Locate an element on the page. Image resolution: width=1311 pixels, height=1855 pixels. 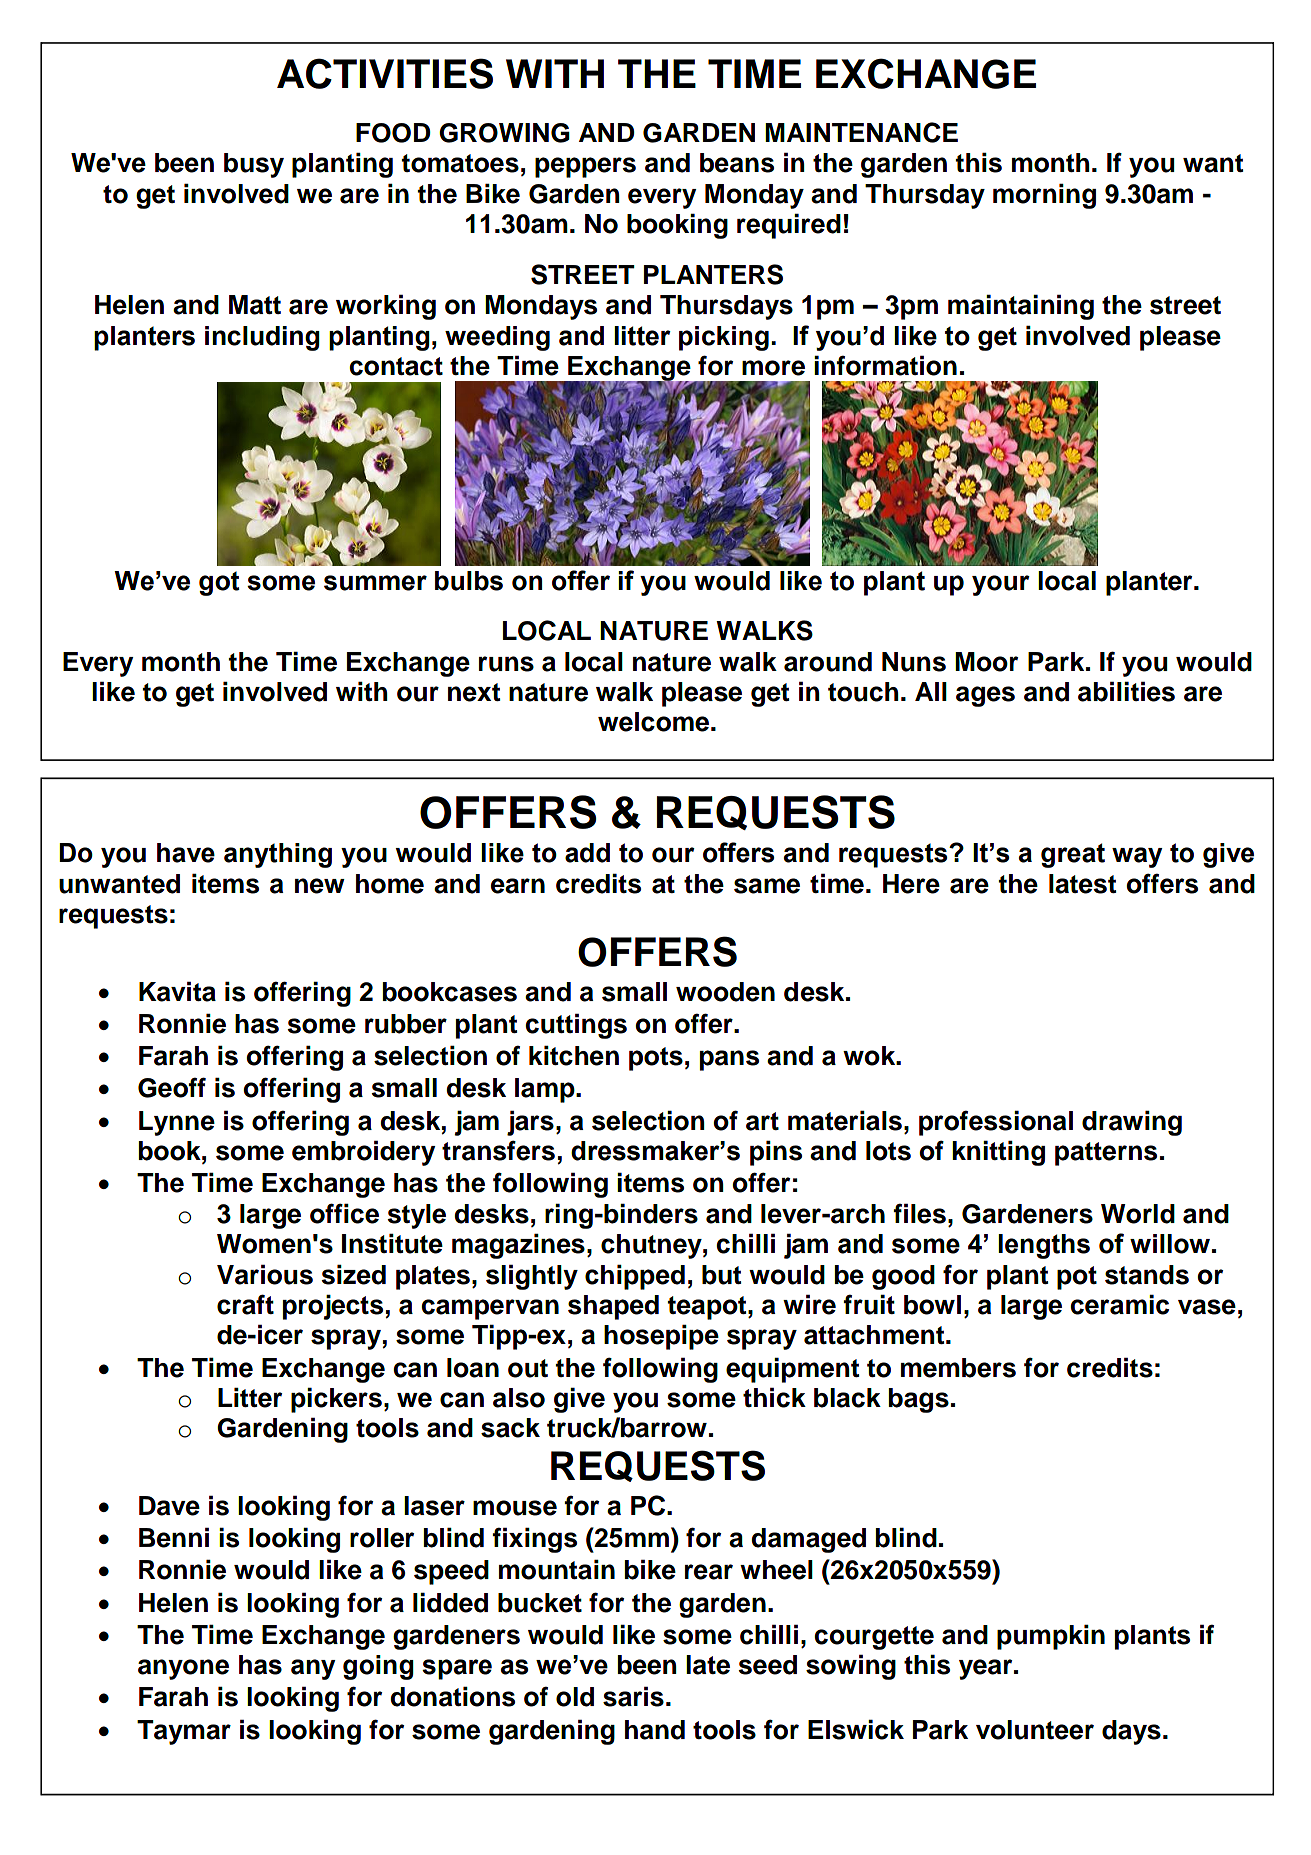
saris is located at coordinates (633, 1696).
